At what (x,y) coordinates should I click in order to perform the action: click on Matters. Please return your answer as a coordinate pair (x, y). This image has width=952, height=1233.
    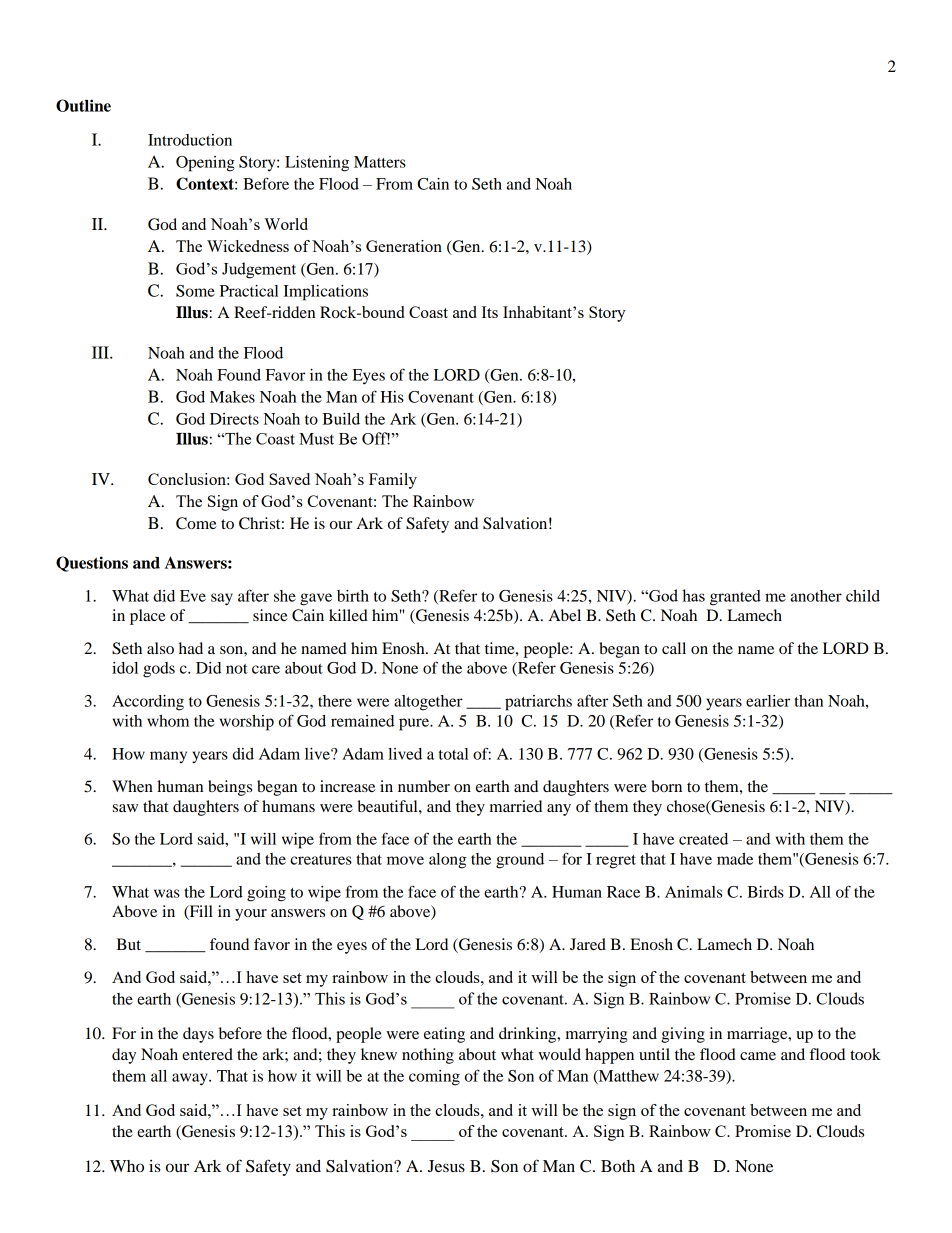
    Looking at the image, I should click on (380, 162).
